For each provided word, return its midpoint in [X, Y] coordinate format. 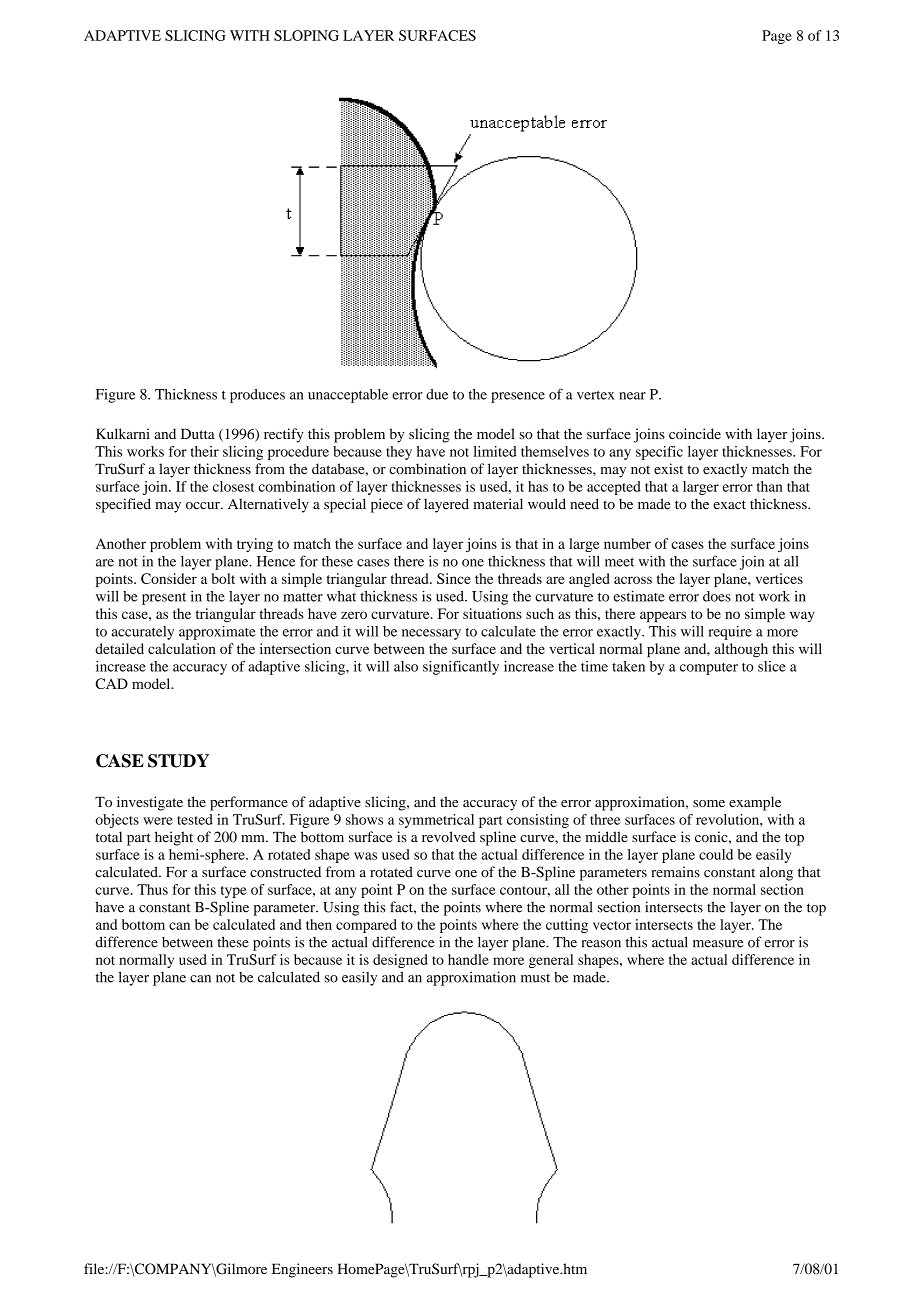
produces [257, 396]
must [535, 978]
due [437, 394]
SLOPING [306, 35]
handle [468, 959]
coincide [695, 433]
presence [518, 397]
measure [718, 944]
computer [709, 669]
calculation [182, 648]
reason [601, 944]
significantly [461, 668]
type [234, 892]
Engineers [302, 1270]
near [632, 396]
